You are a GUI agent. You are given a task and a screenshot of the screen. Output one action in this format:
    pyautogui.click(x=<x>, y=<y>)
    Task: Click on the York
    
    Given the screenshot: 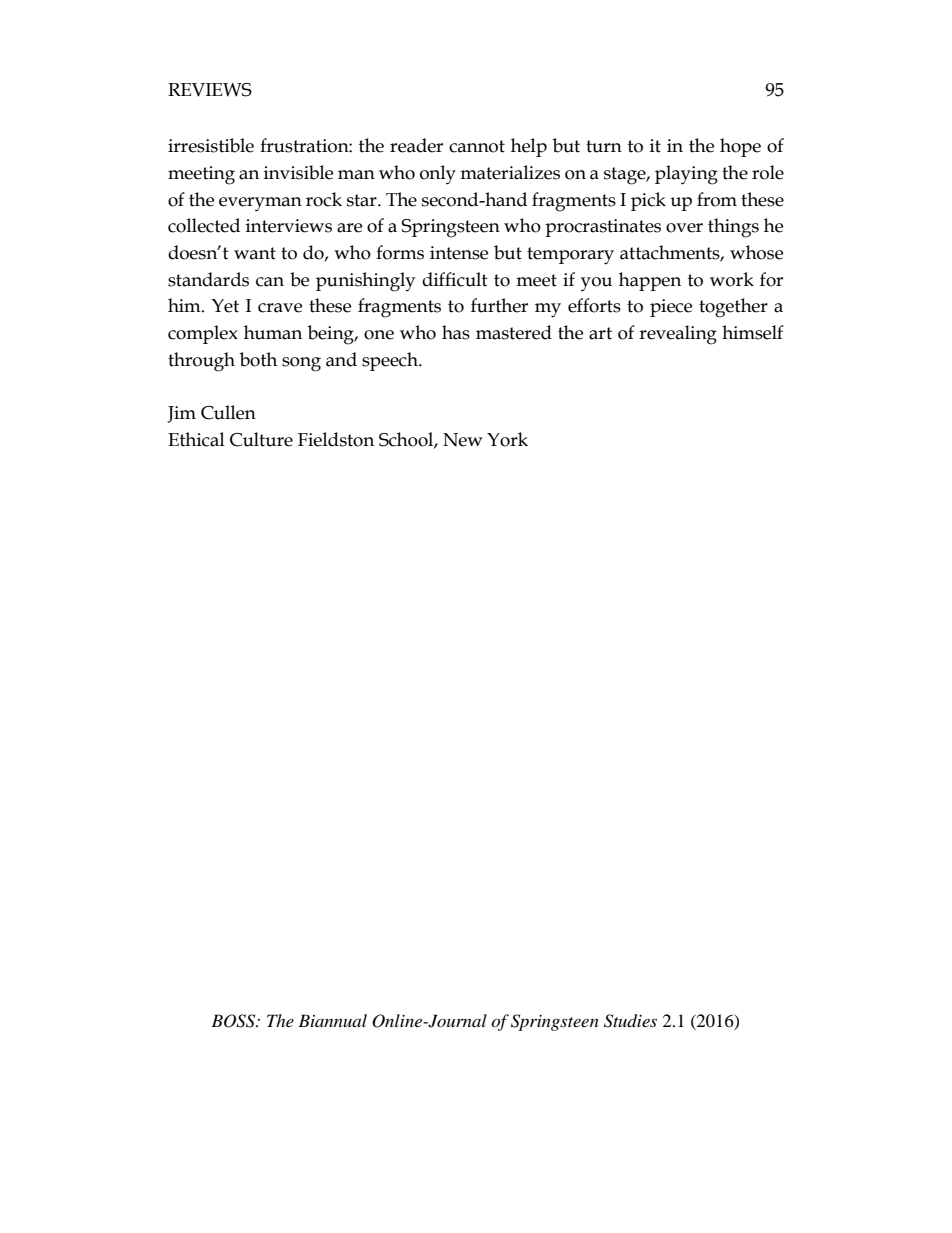 What is the action you would take?
    pyautogui.click(x=507, y=439)
